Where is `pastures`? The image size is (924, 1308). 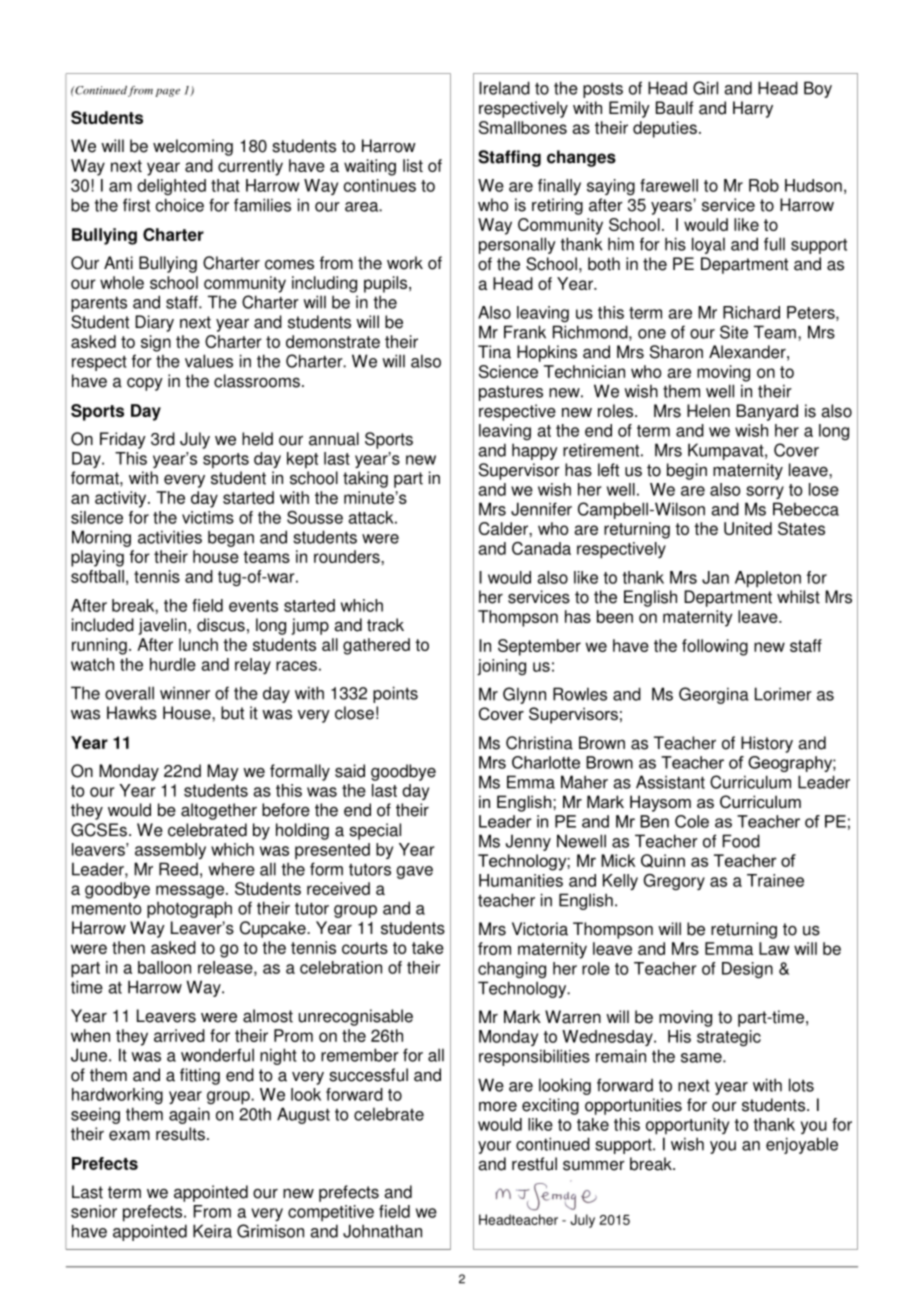
pastures is located at coordinates (511, 393).
